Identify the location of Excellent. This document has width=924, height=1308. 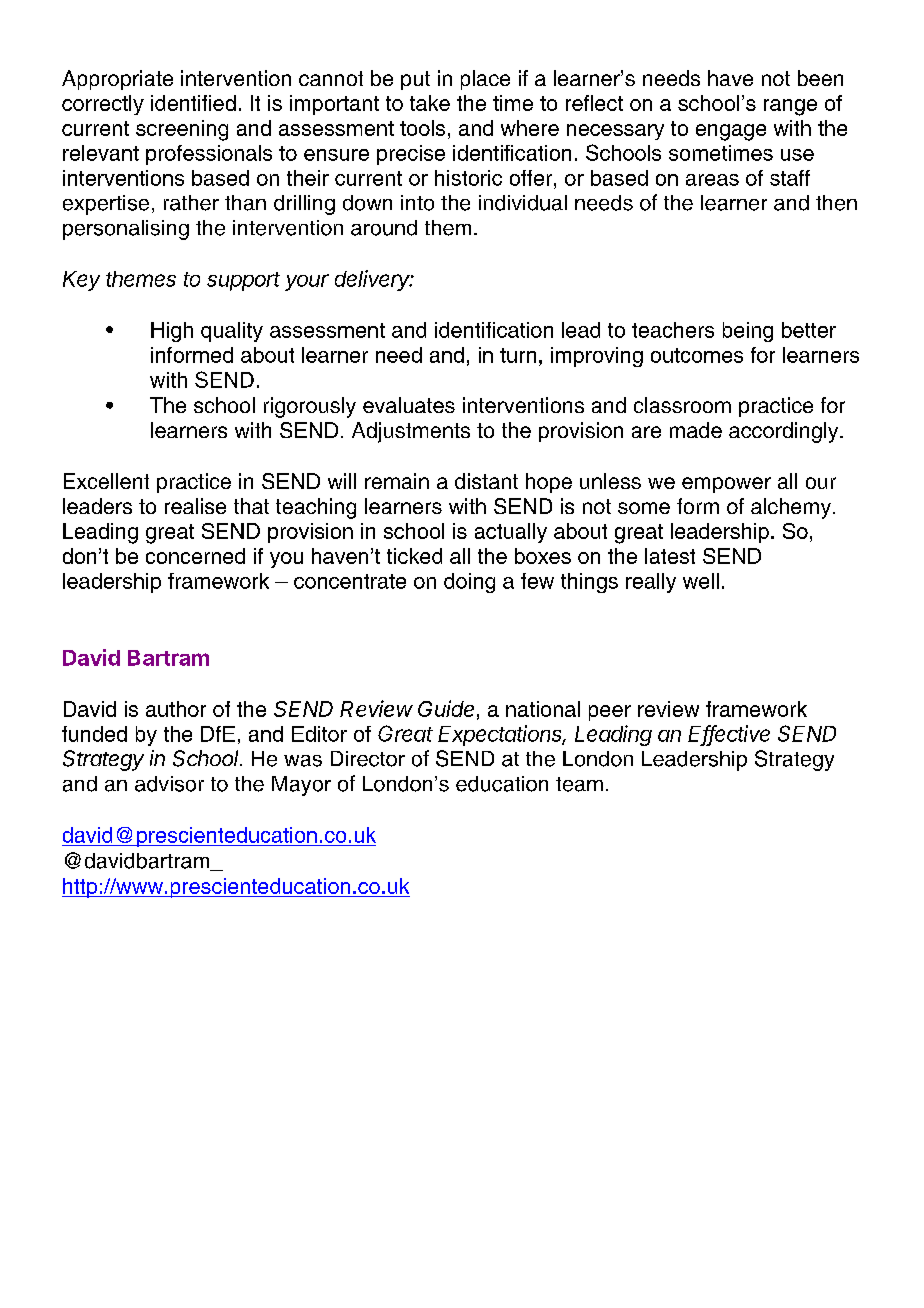
(106, 481).
